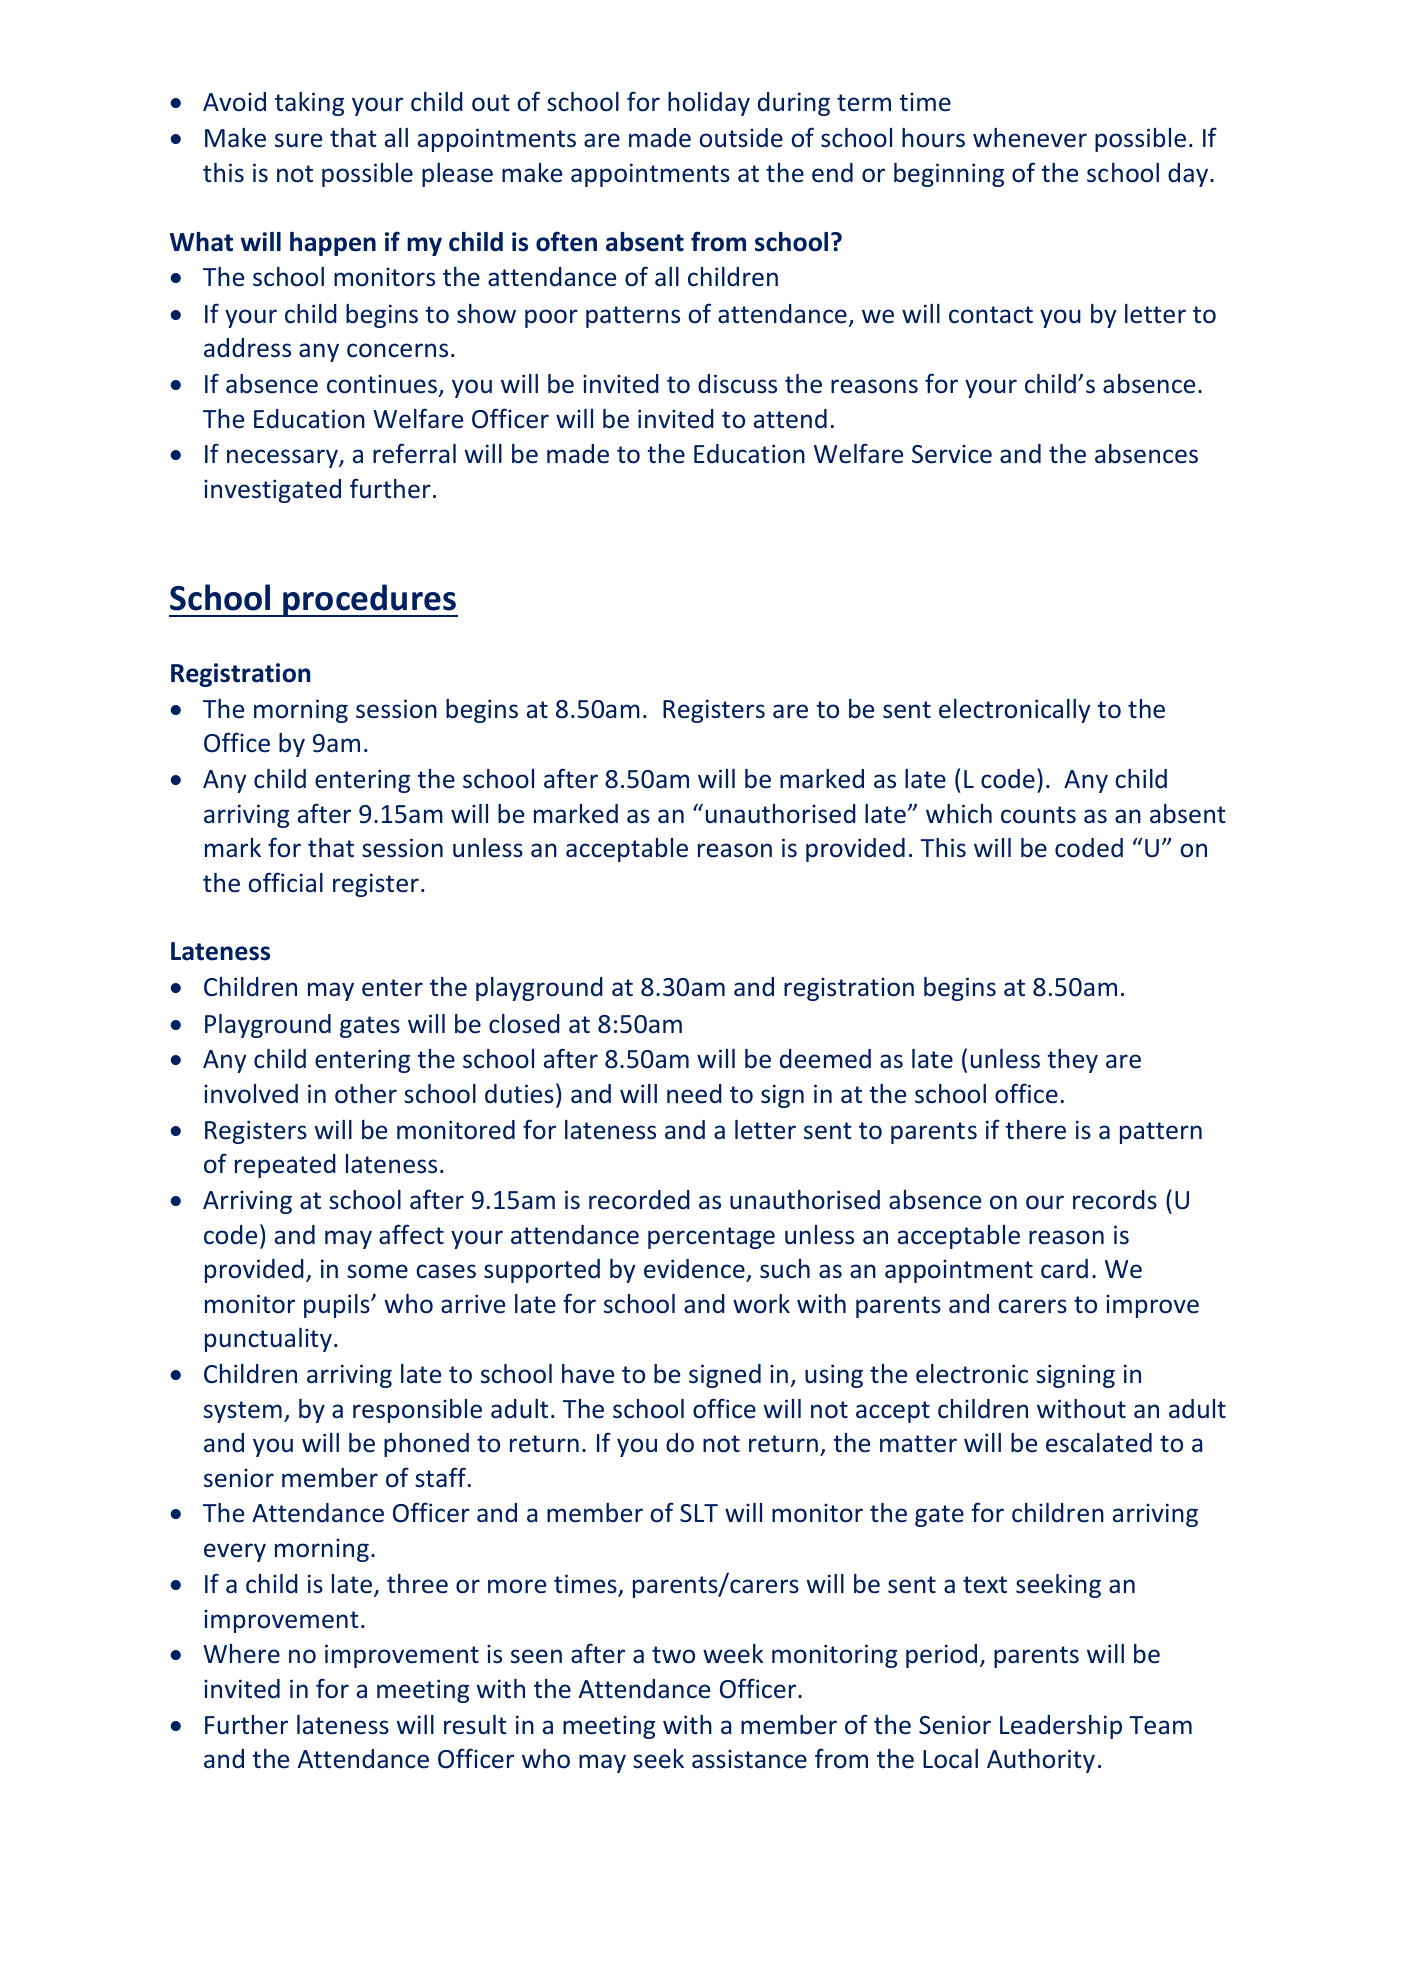 The height and width of the screenshot is (1981, 1401). Describe the element at coordinates (695, 1270) in the screenshot. I see `evidence` at that location.
